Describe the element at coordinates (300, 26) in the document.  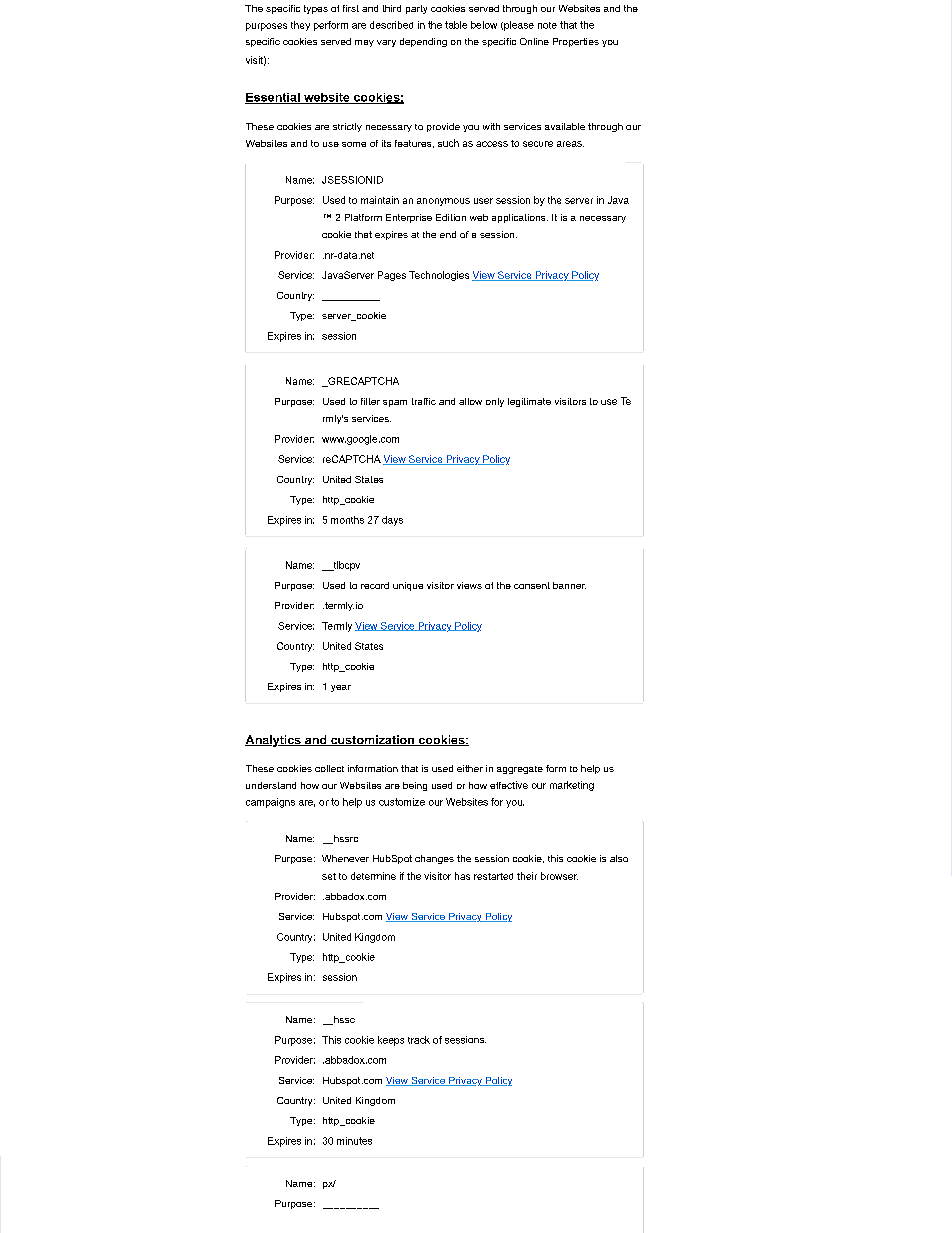
I see `they` at that location.
